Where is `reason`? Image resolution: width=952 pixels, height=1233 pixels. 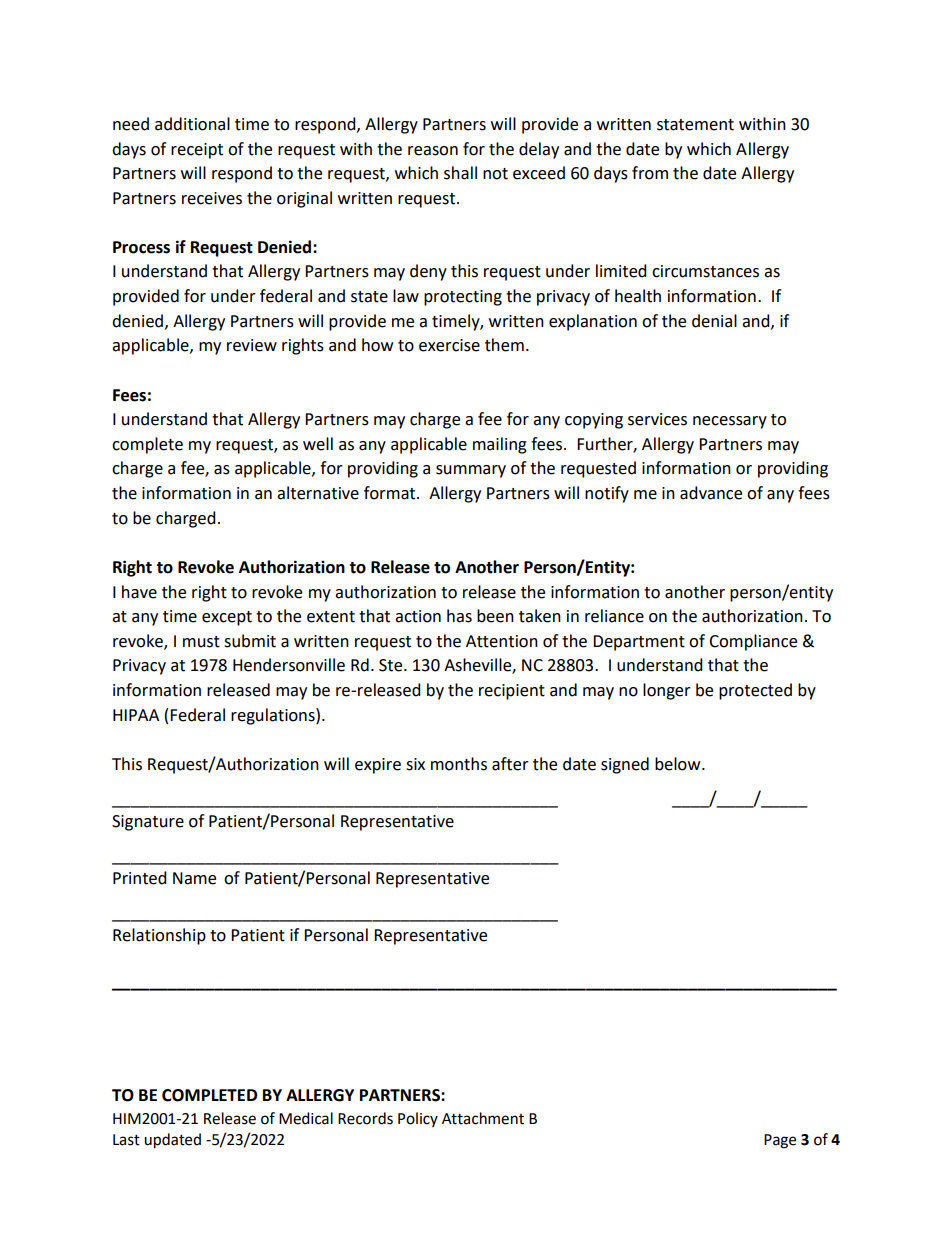 reason is located at coordinates (433, 151).
